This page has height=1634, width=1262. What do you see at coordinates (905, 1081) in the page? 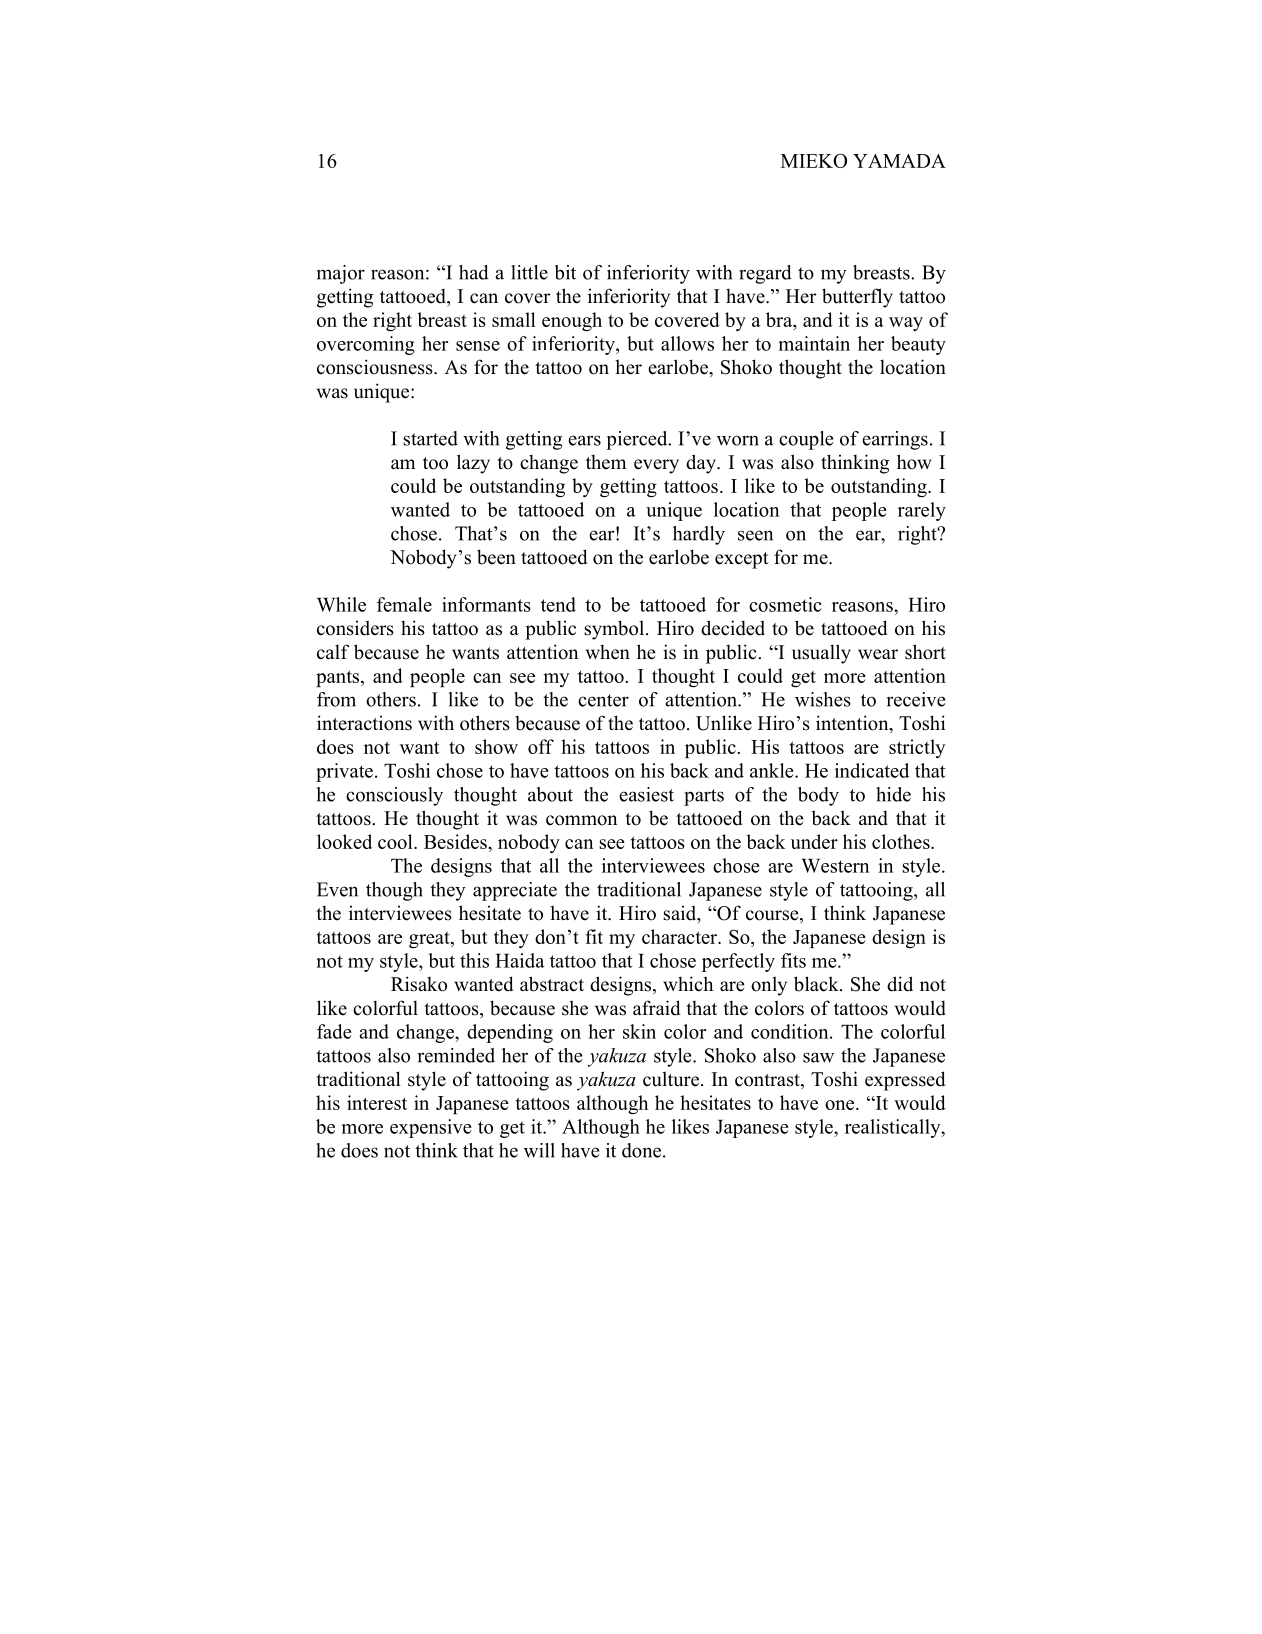
I see `expressed` at bounding box center [905, 1081].
